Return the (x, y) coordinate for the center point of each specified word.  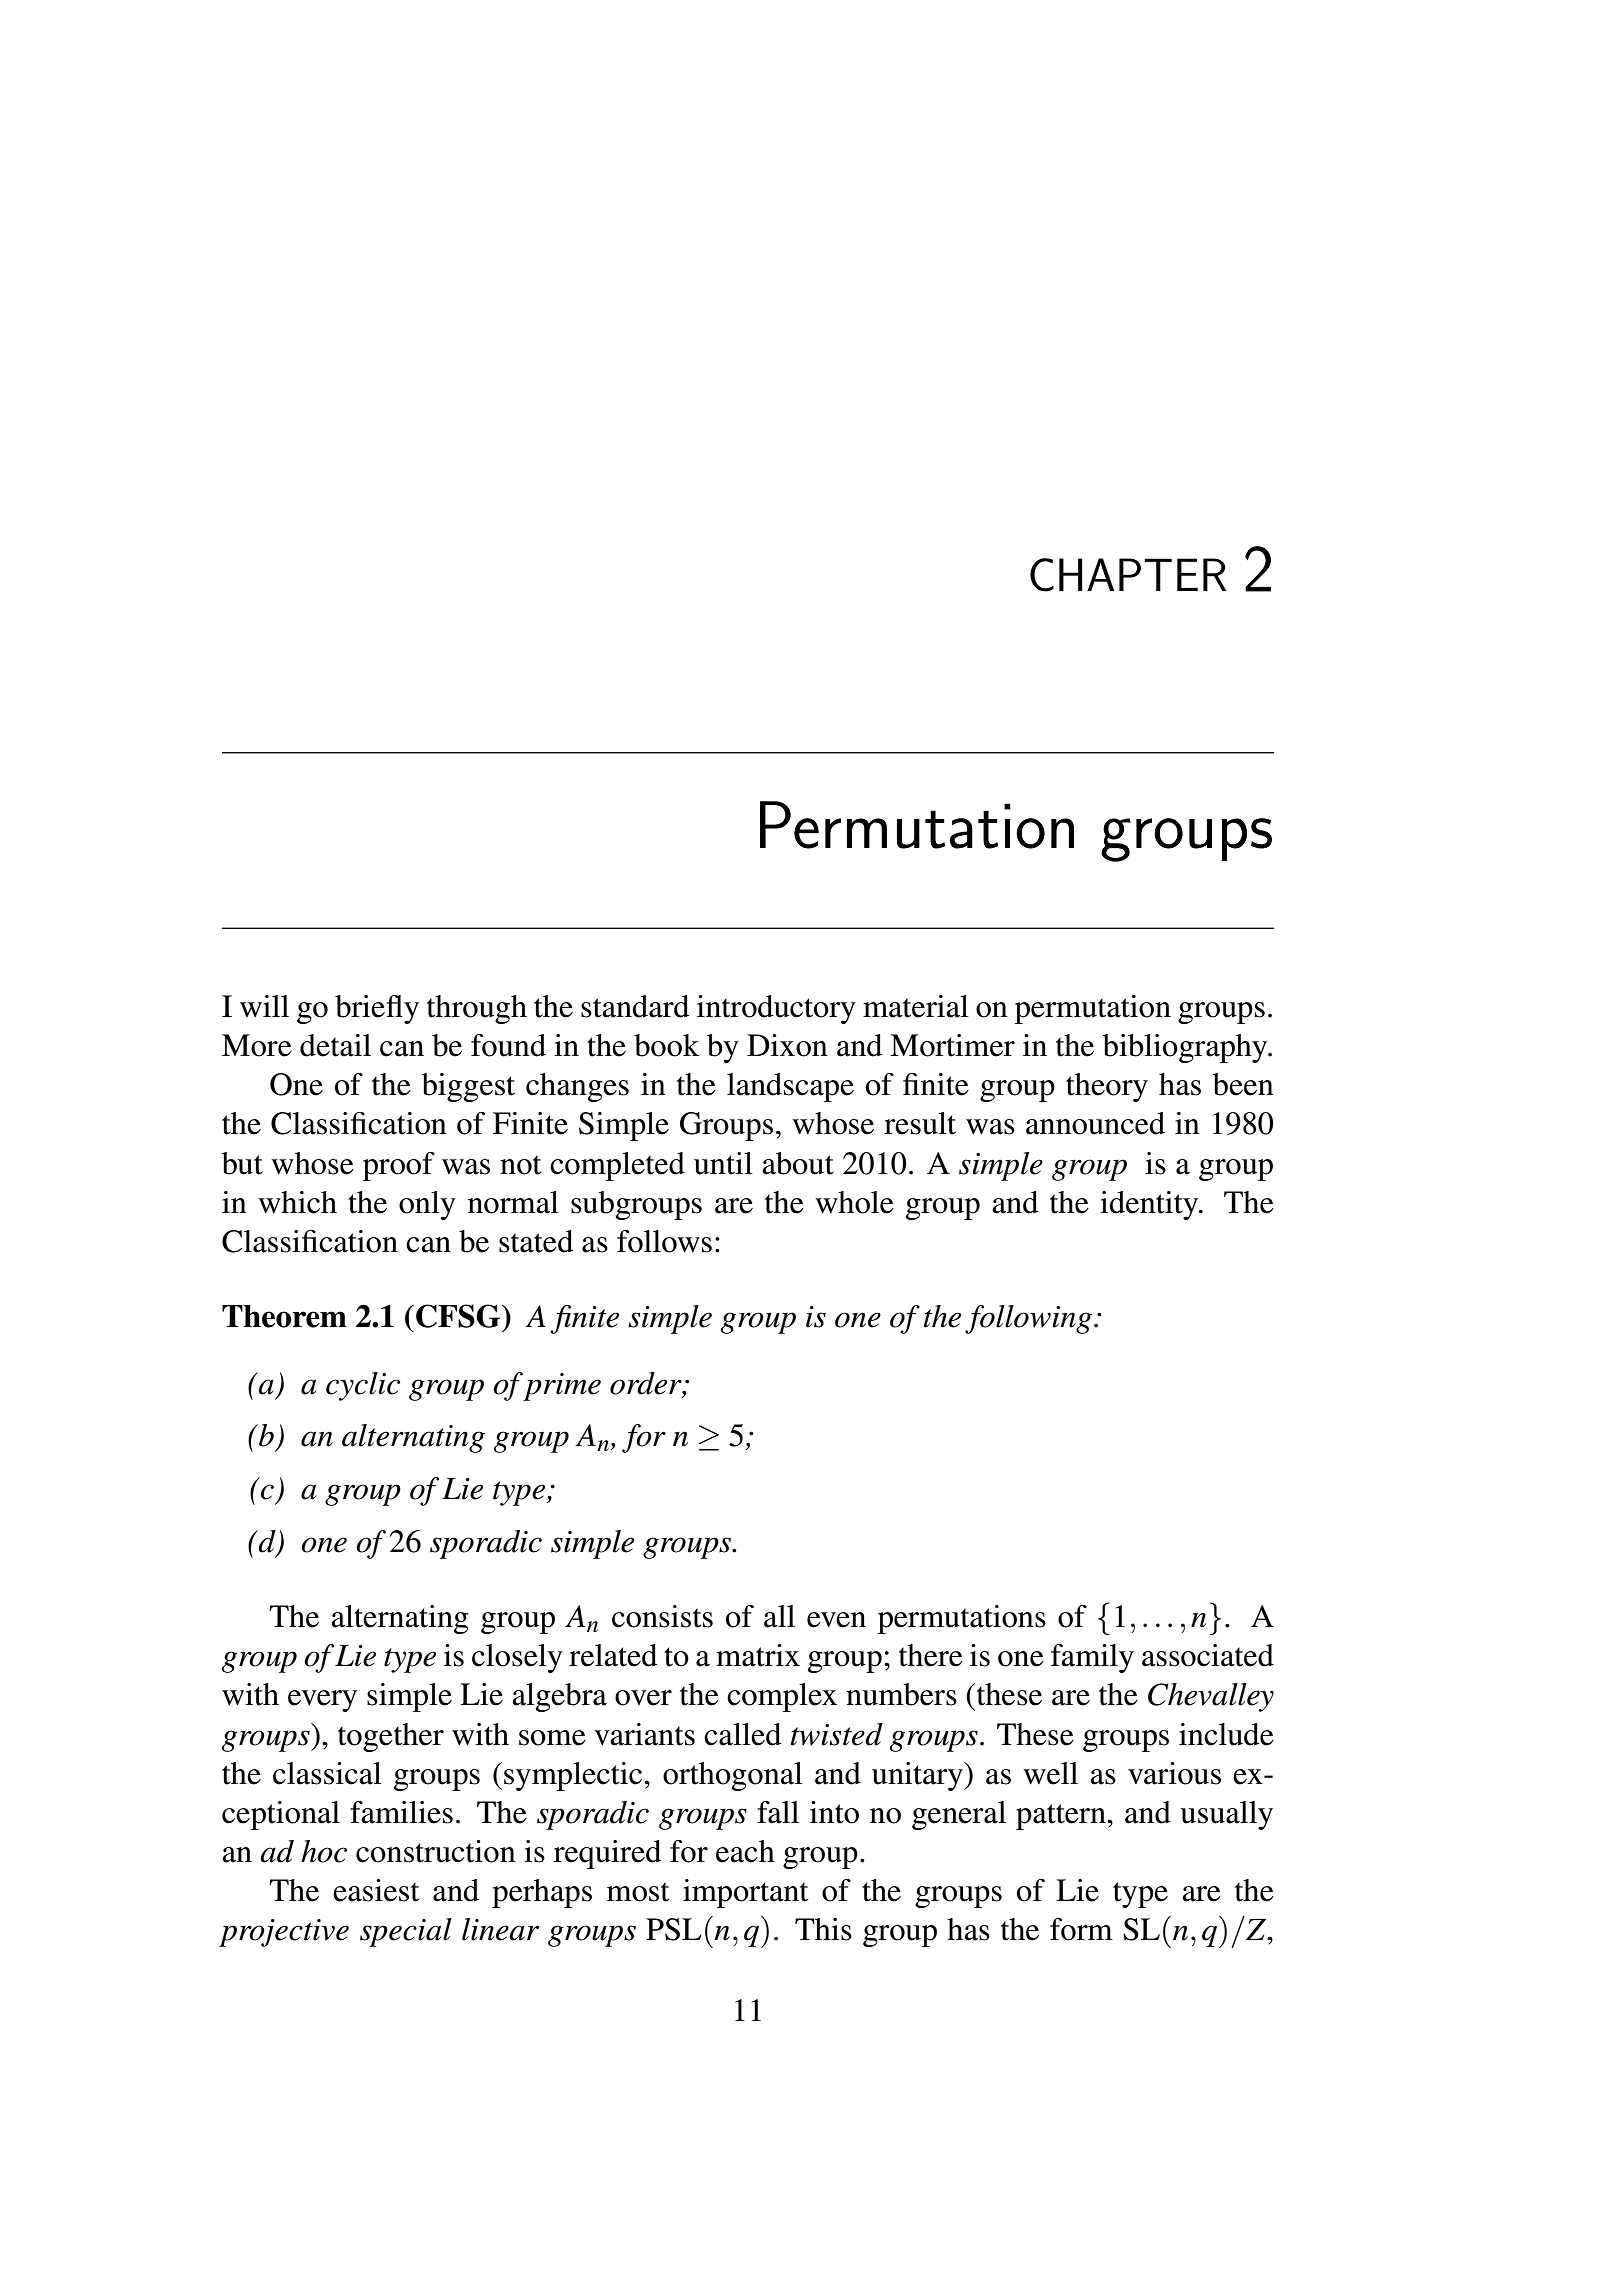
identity (1150, 1205)
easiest (376, 1890)
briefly (377, 1009)
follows (664, 1241)
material (916, 1006)
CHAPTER (1128, 575)
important (745, 1893)
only (427, 1205)
